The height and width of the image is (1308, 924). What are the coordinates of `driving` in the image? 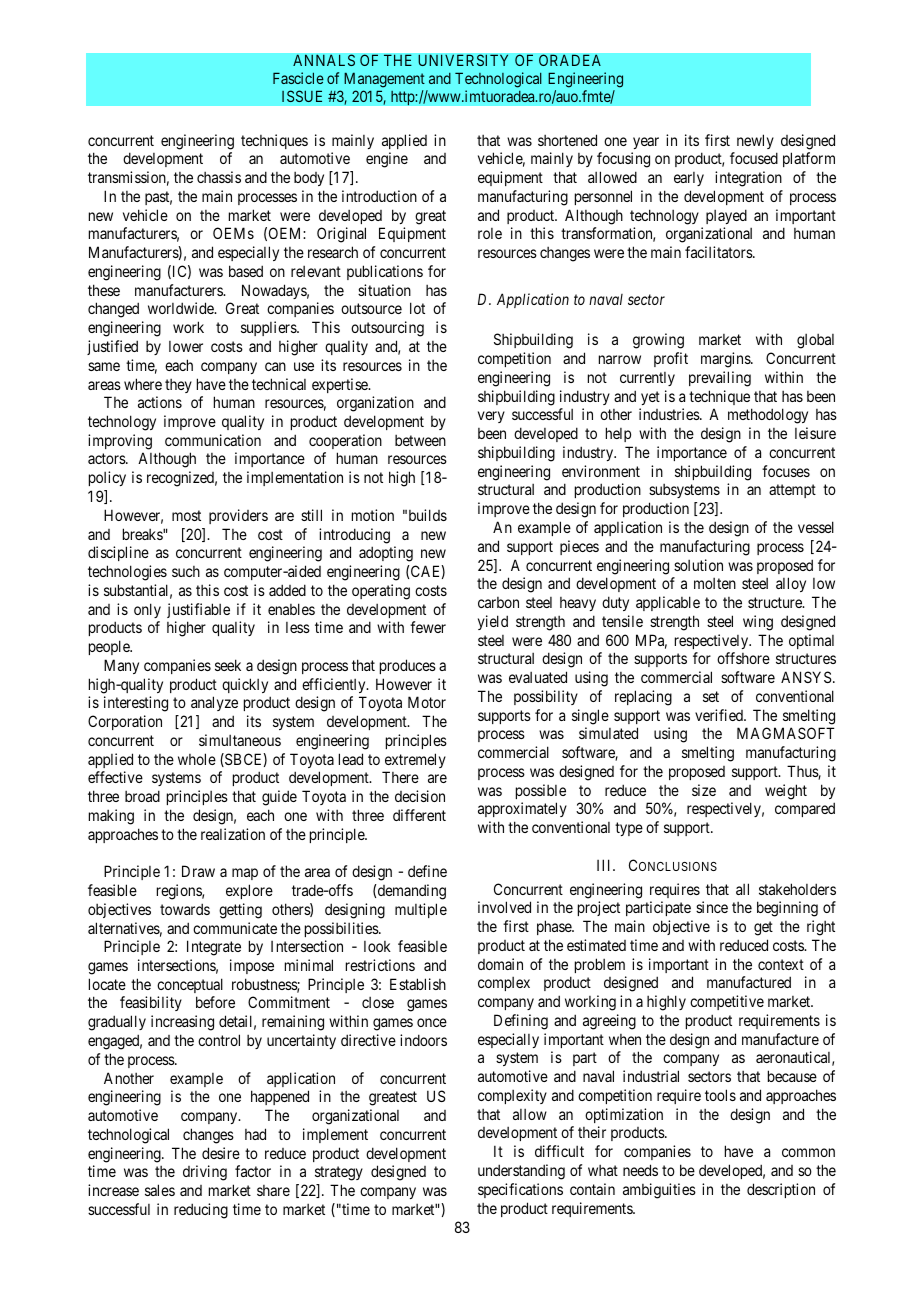 It's located at (205, 1173).
